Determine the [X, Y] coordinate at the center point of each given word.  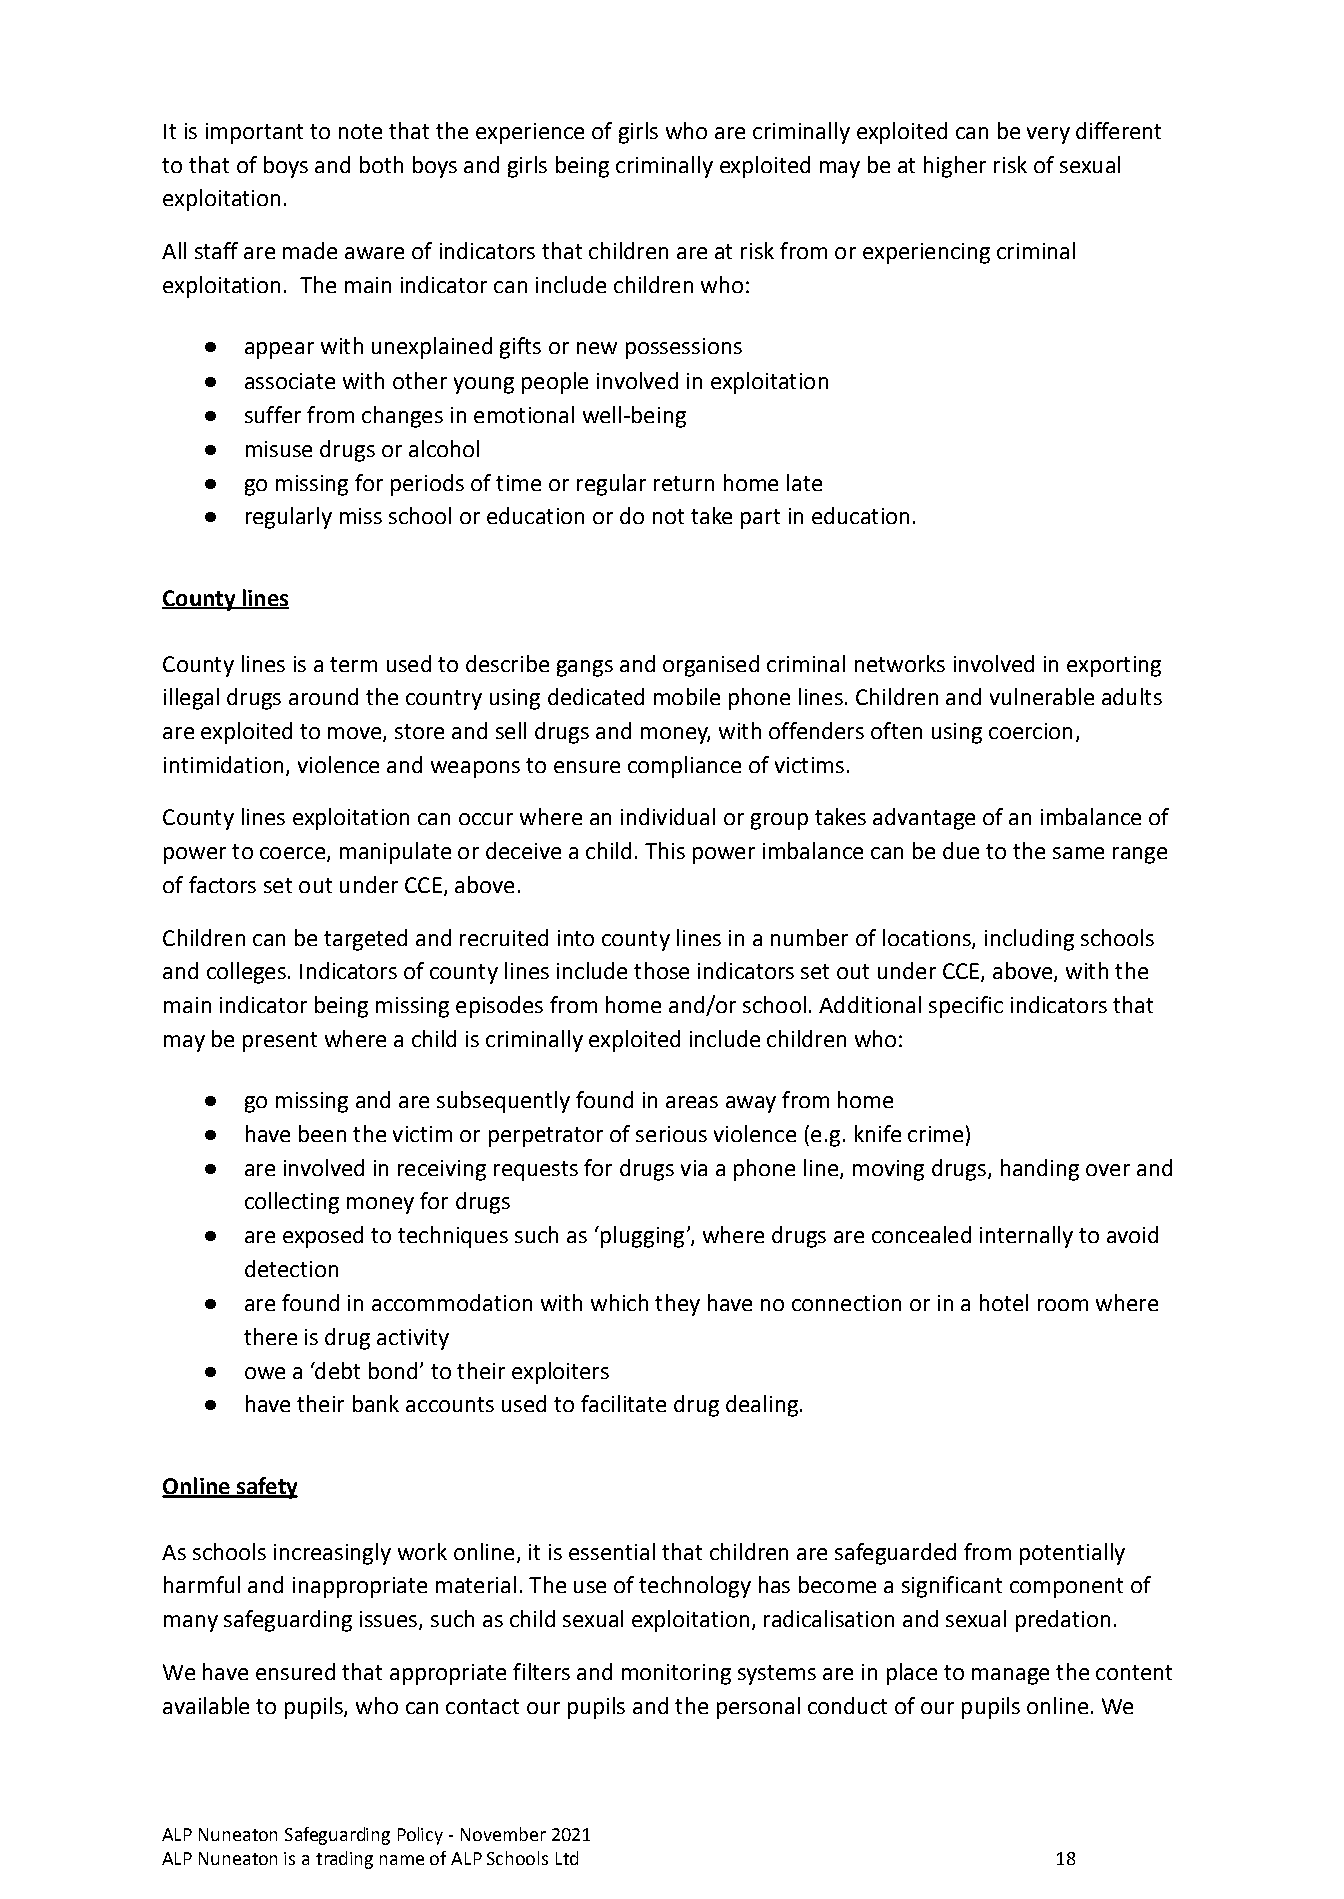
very [1048, 135]
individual [668, 816]
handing [1040, 1170]
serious [671, 1134]
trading [344, 1860]
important [254, 133]
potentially [1072, 1554]
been [322, 1133]
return [684, 483]
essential [612, 1551]
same [1078, 853]
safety [266, 1488]
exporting [1114, 666]
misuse [279, 449]
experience [530, 133]
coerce [292, 853]
